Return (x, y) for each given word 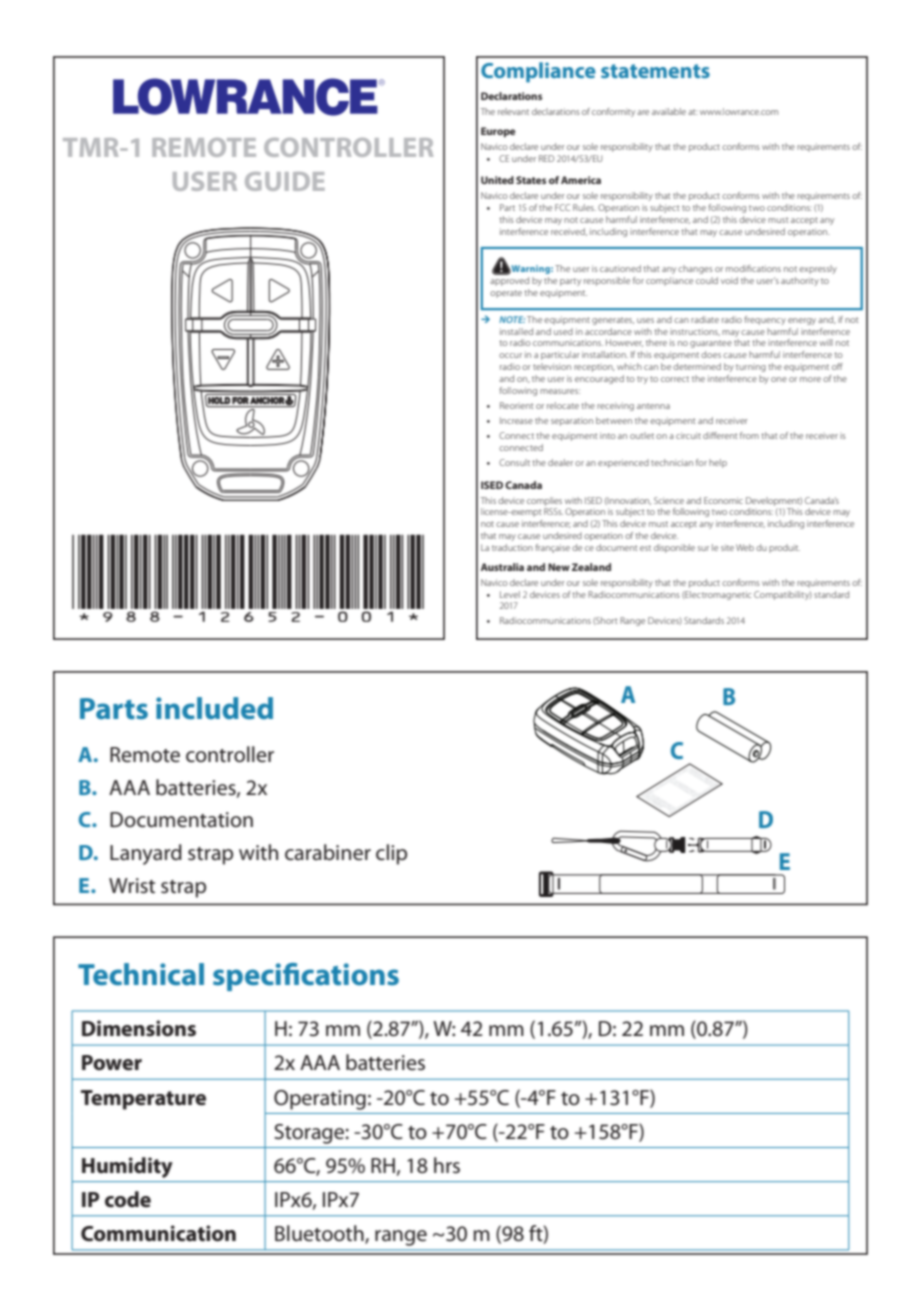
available (669, 111)
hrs (447, 1165)
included (214, 708)
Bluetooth (320, 1234)
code (128, 1199)
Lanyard (146, 854)
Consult (514, 462)
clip (391, 854)
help (718, 463)
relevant (513, 111)
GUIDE (285, 181)
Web (745, 547)
